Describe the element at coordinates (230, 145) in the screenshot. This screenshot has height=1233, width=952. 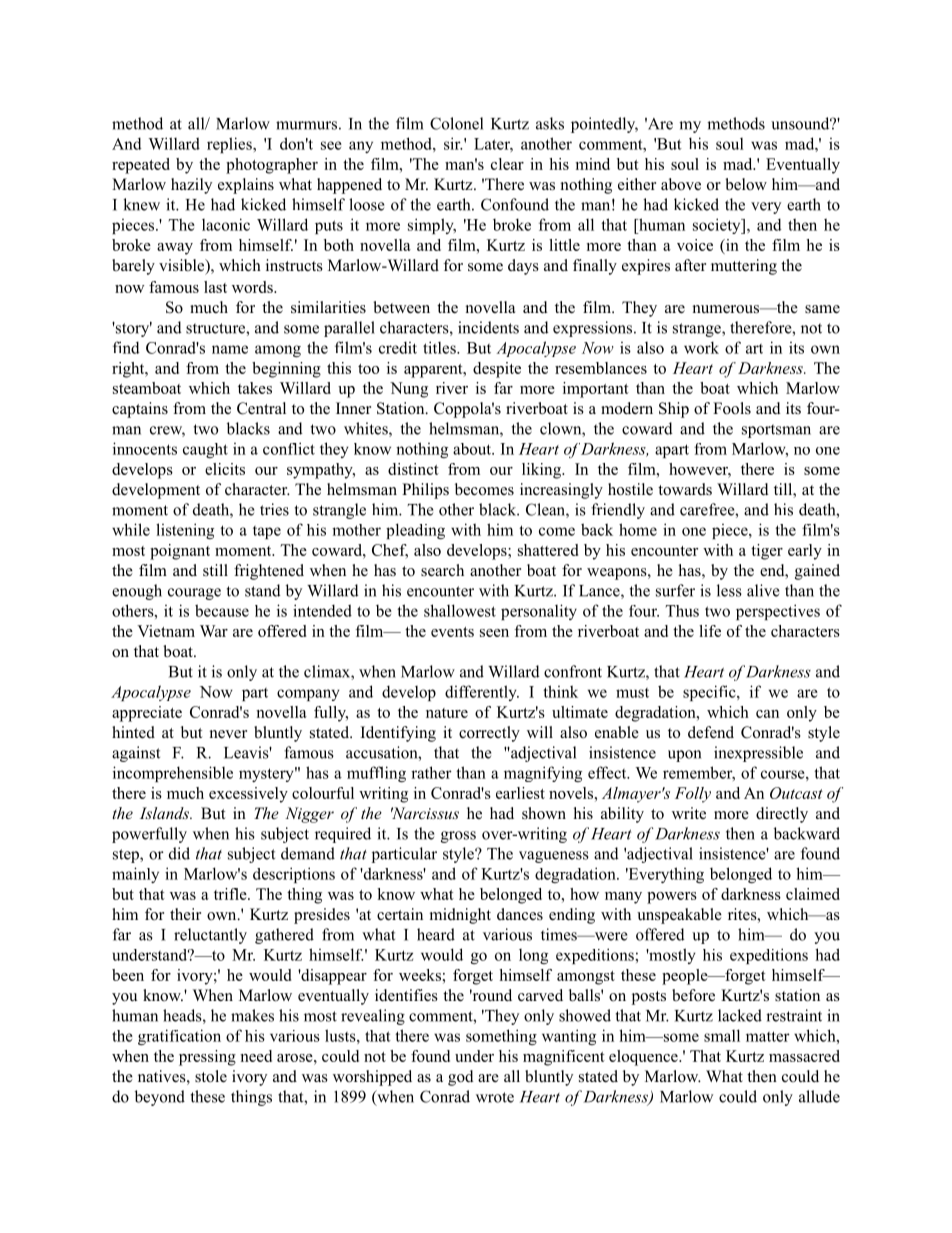
I see `replies` at that location.
